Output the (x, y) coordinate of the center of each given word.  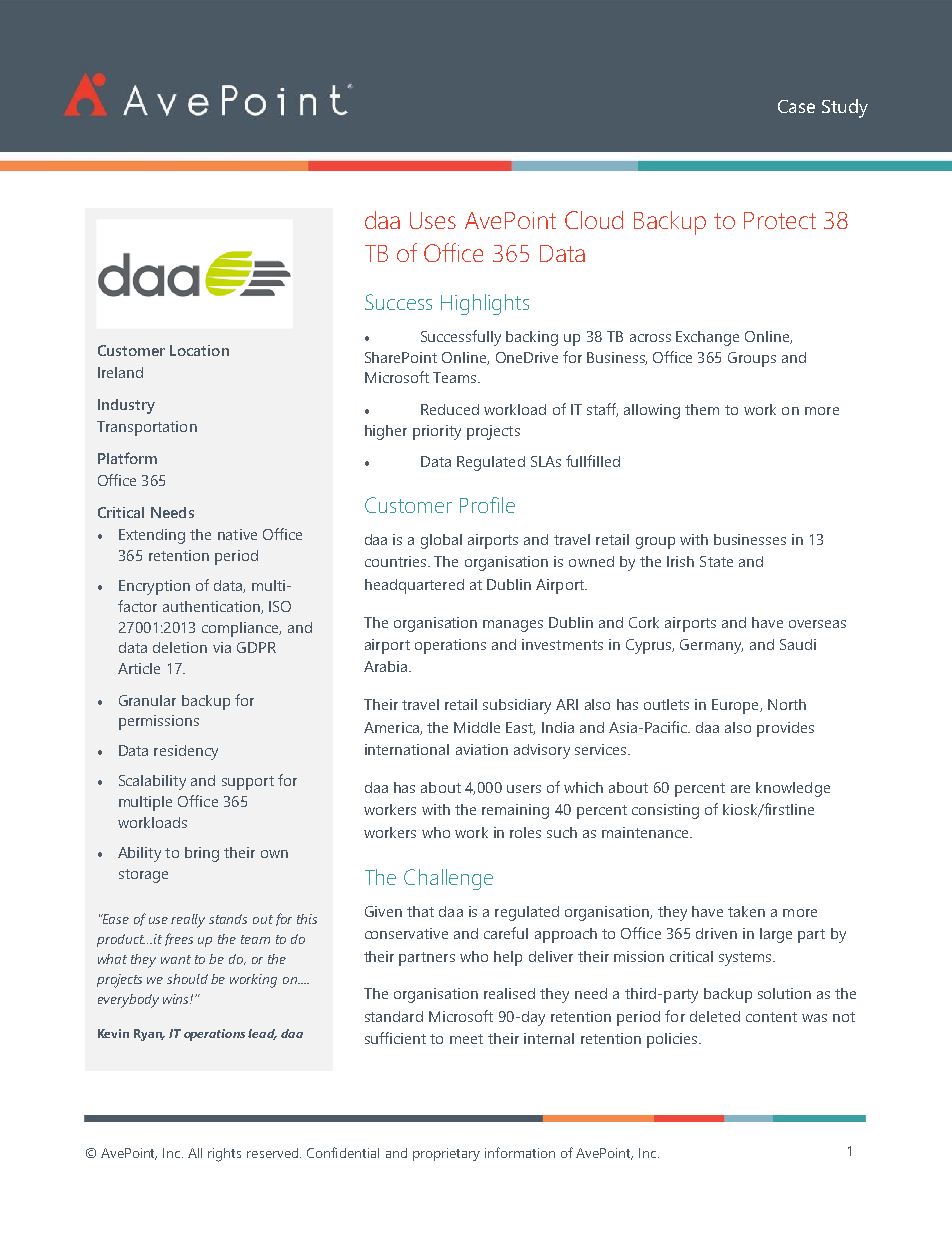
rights (224, 1155)
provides (785, 729)
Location (199, 350)
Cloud (594, 220)
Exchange (707, 338)
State (716, 561)
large (776, 935)
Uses (433, 220)
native (237, 534)
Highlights (485, 304)
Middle (477, 727)
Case (796, 106)
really (188, 921)
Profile (487, 505)
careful (506, 933)
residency (186, 752)
